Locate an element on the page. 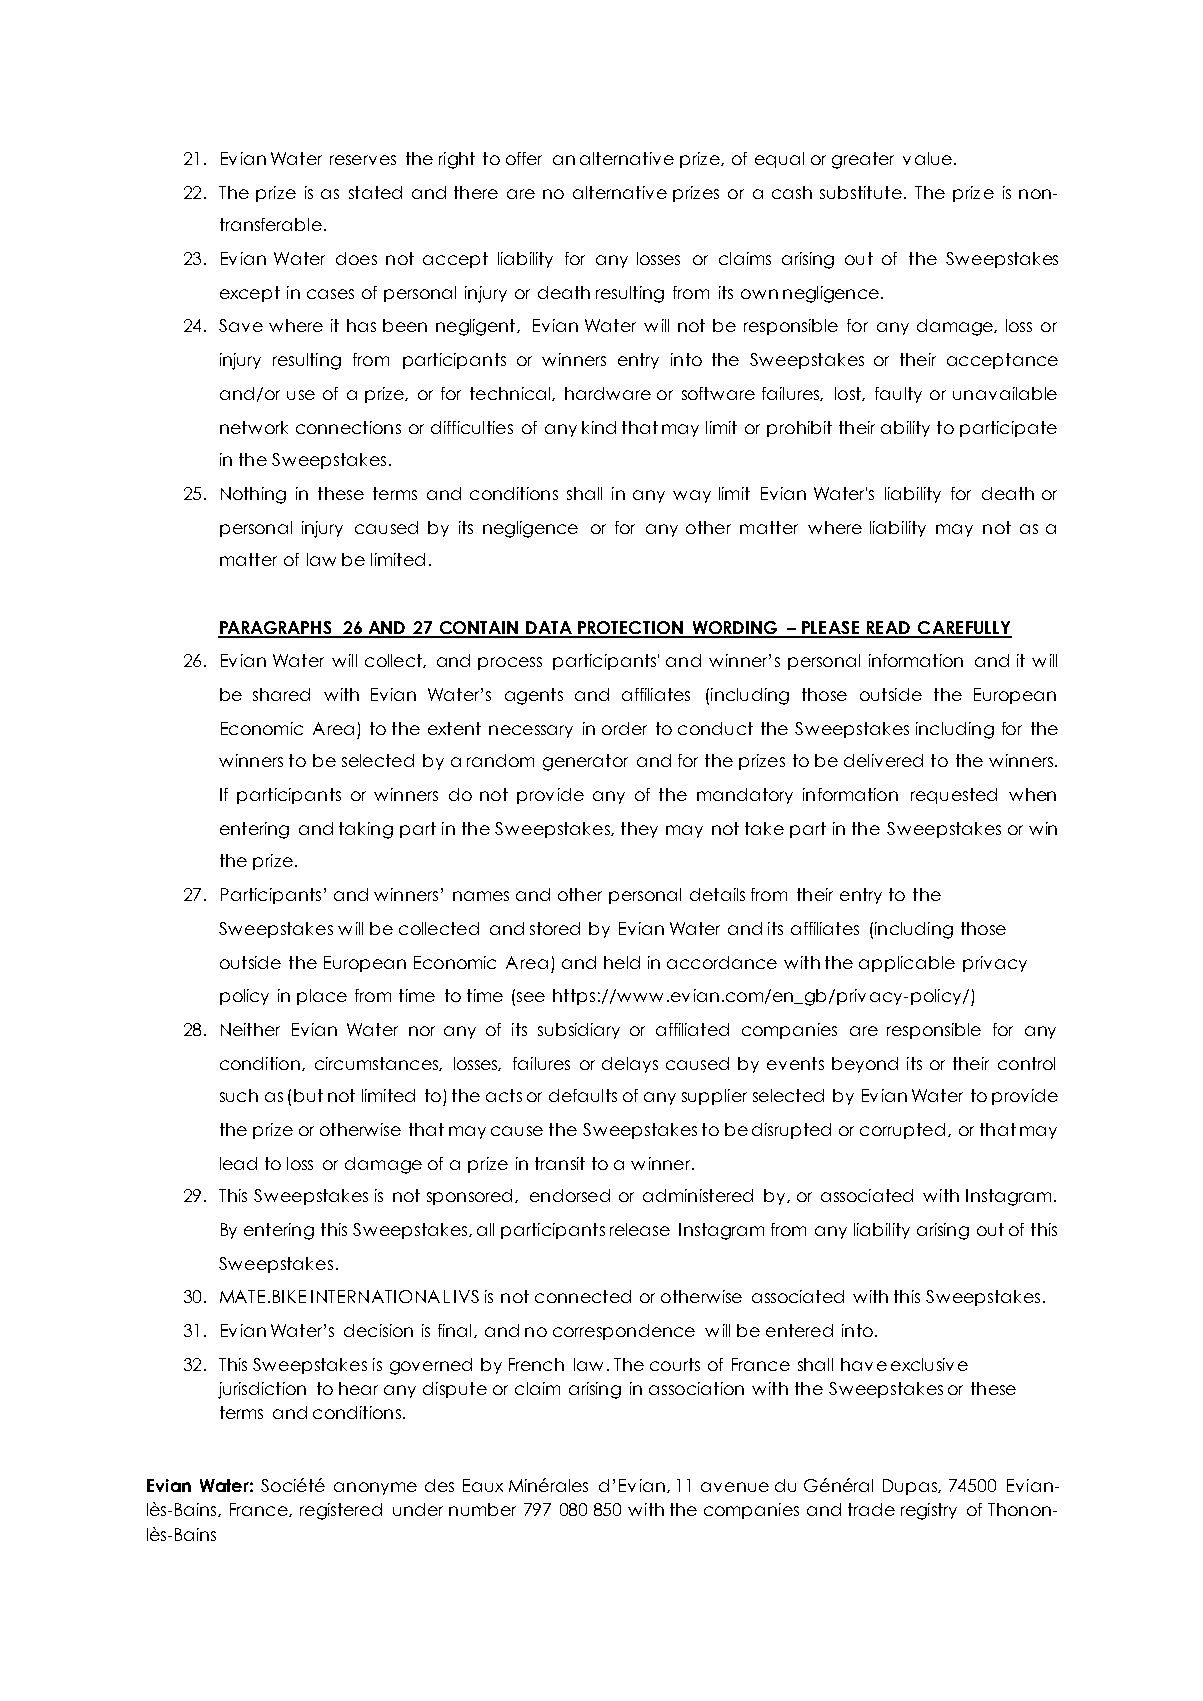 This page has height=1701, width=1203. offer is located at coordinates (524, 158).
